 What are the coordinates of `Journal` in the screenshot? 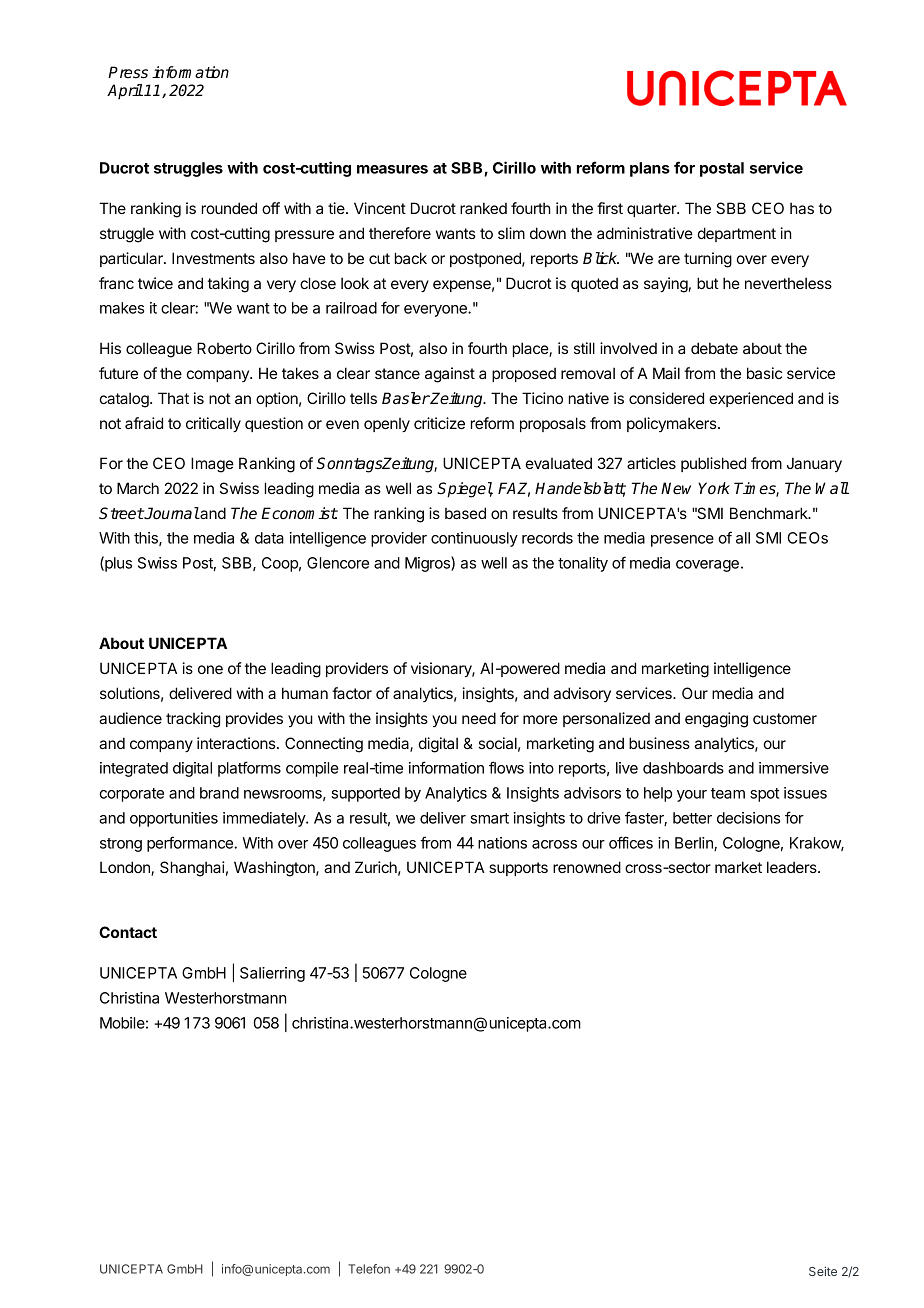 It's located at (171, 513).
